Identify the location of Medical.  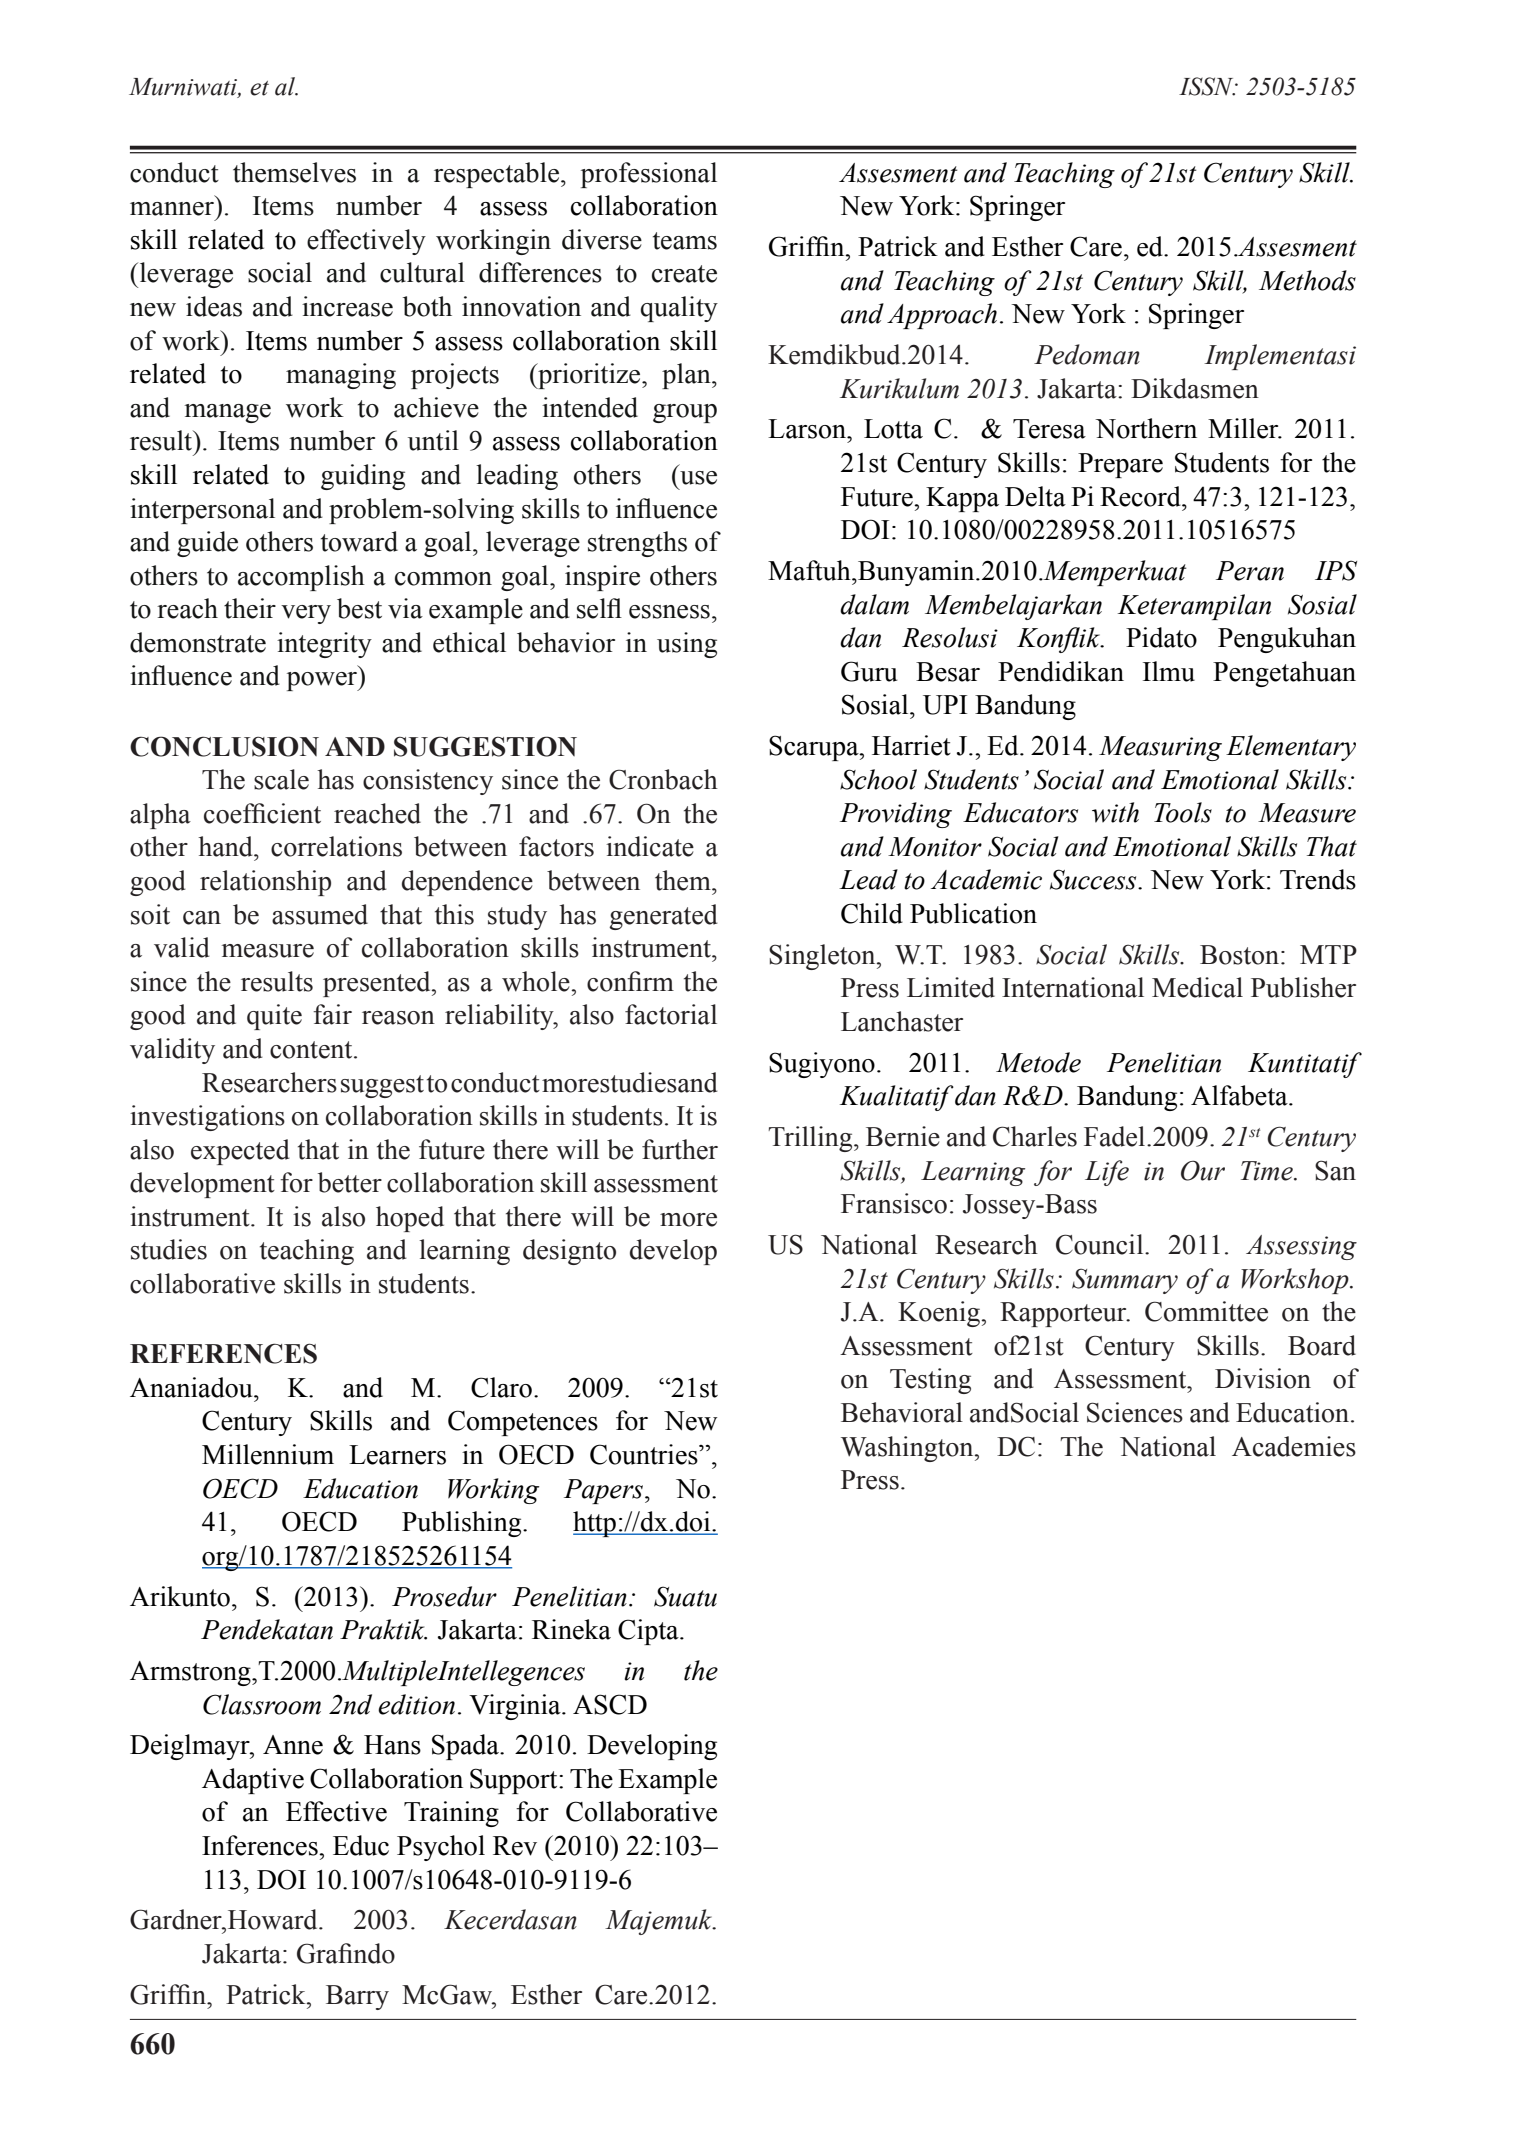
(1197, 987).
